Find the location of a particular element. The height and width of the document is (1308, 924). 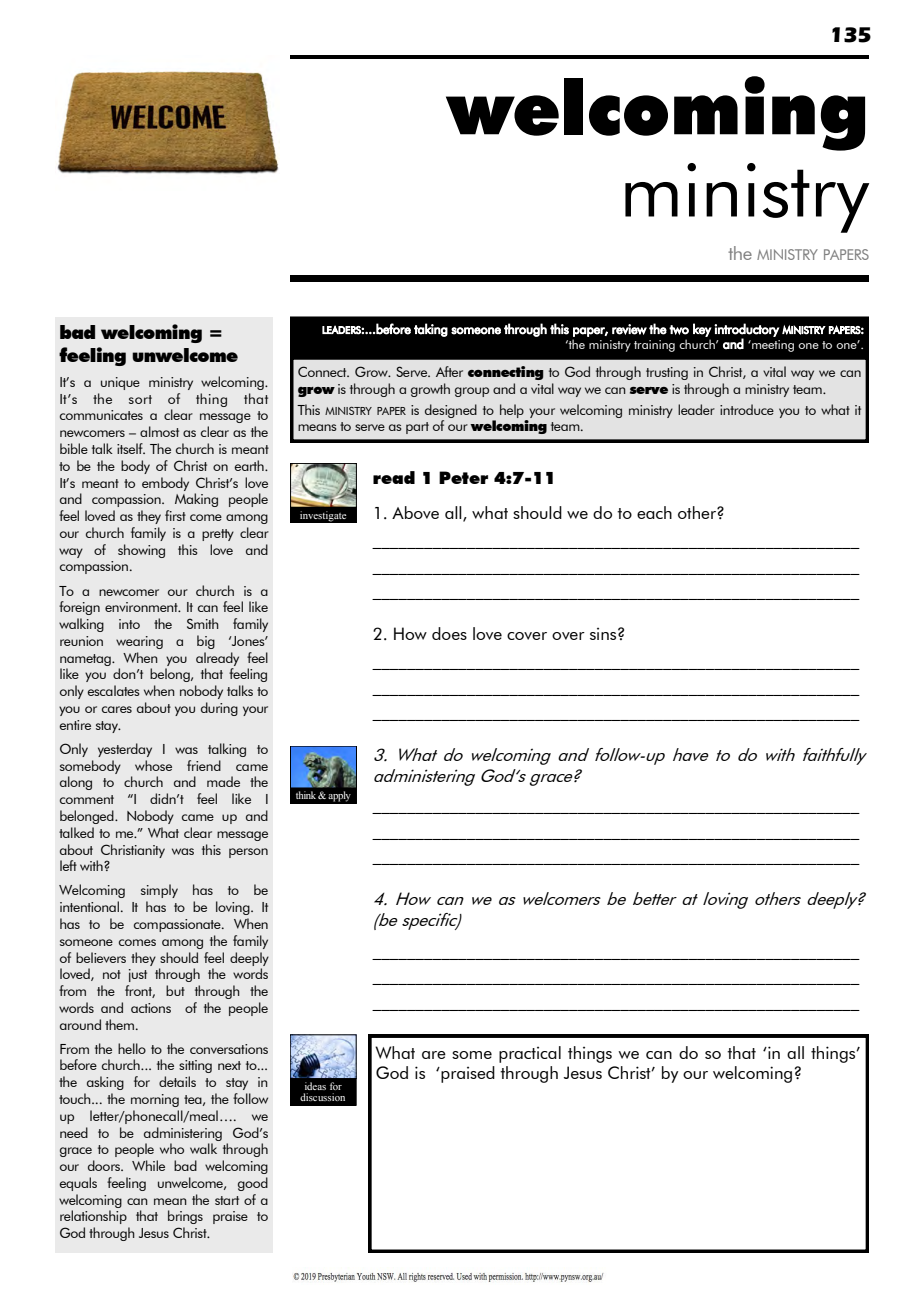

wearing is located at coordinates (139, 642).
